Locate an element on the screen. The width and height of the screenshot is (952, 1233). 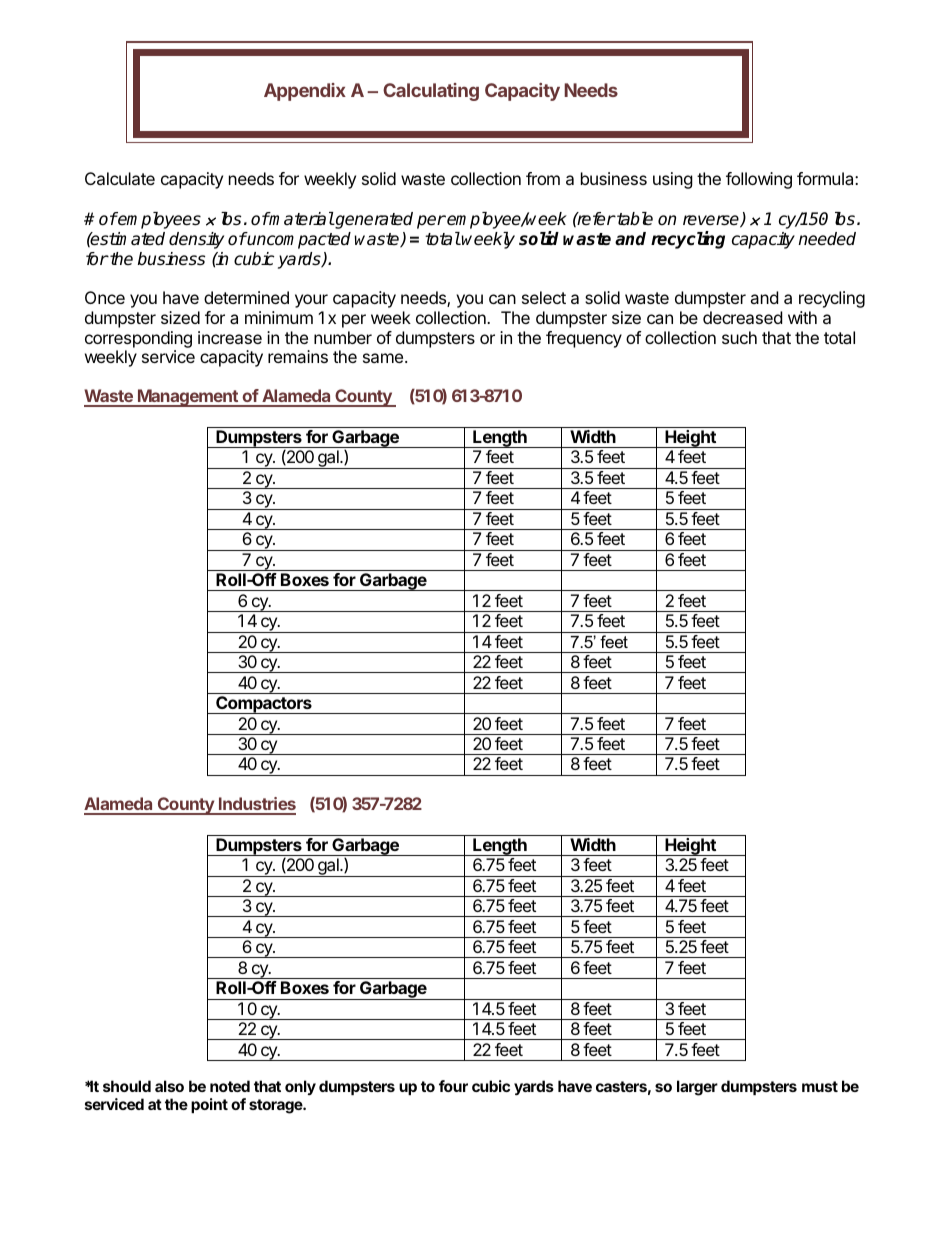
larger is located at coordinates (697, 1088).
